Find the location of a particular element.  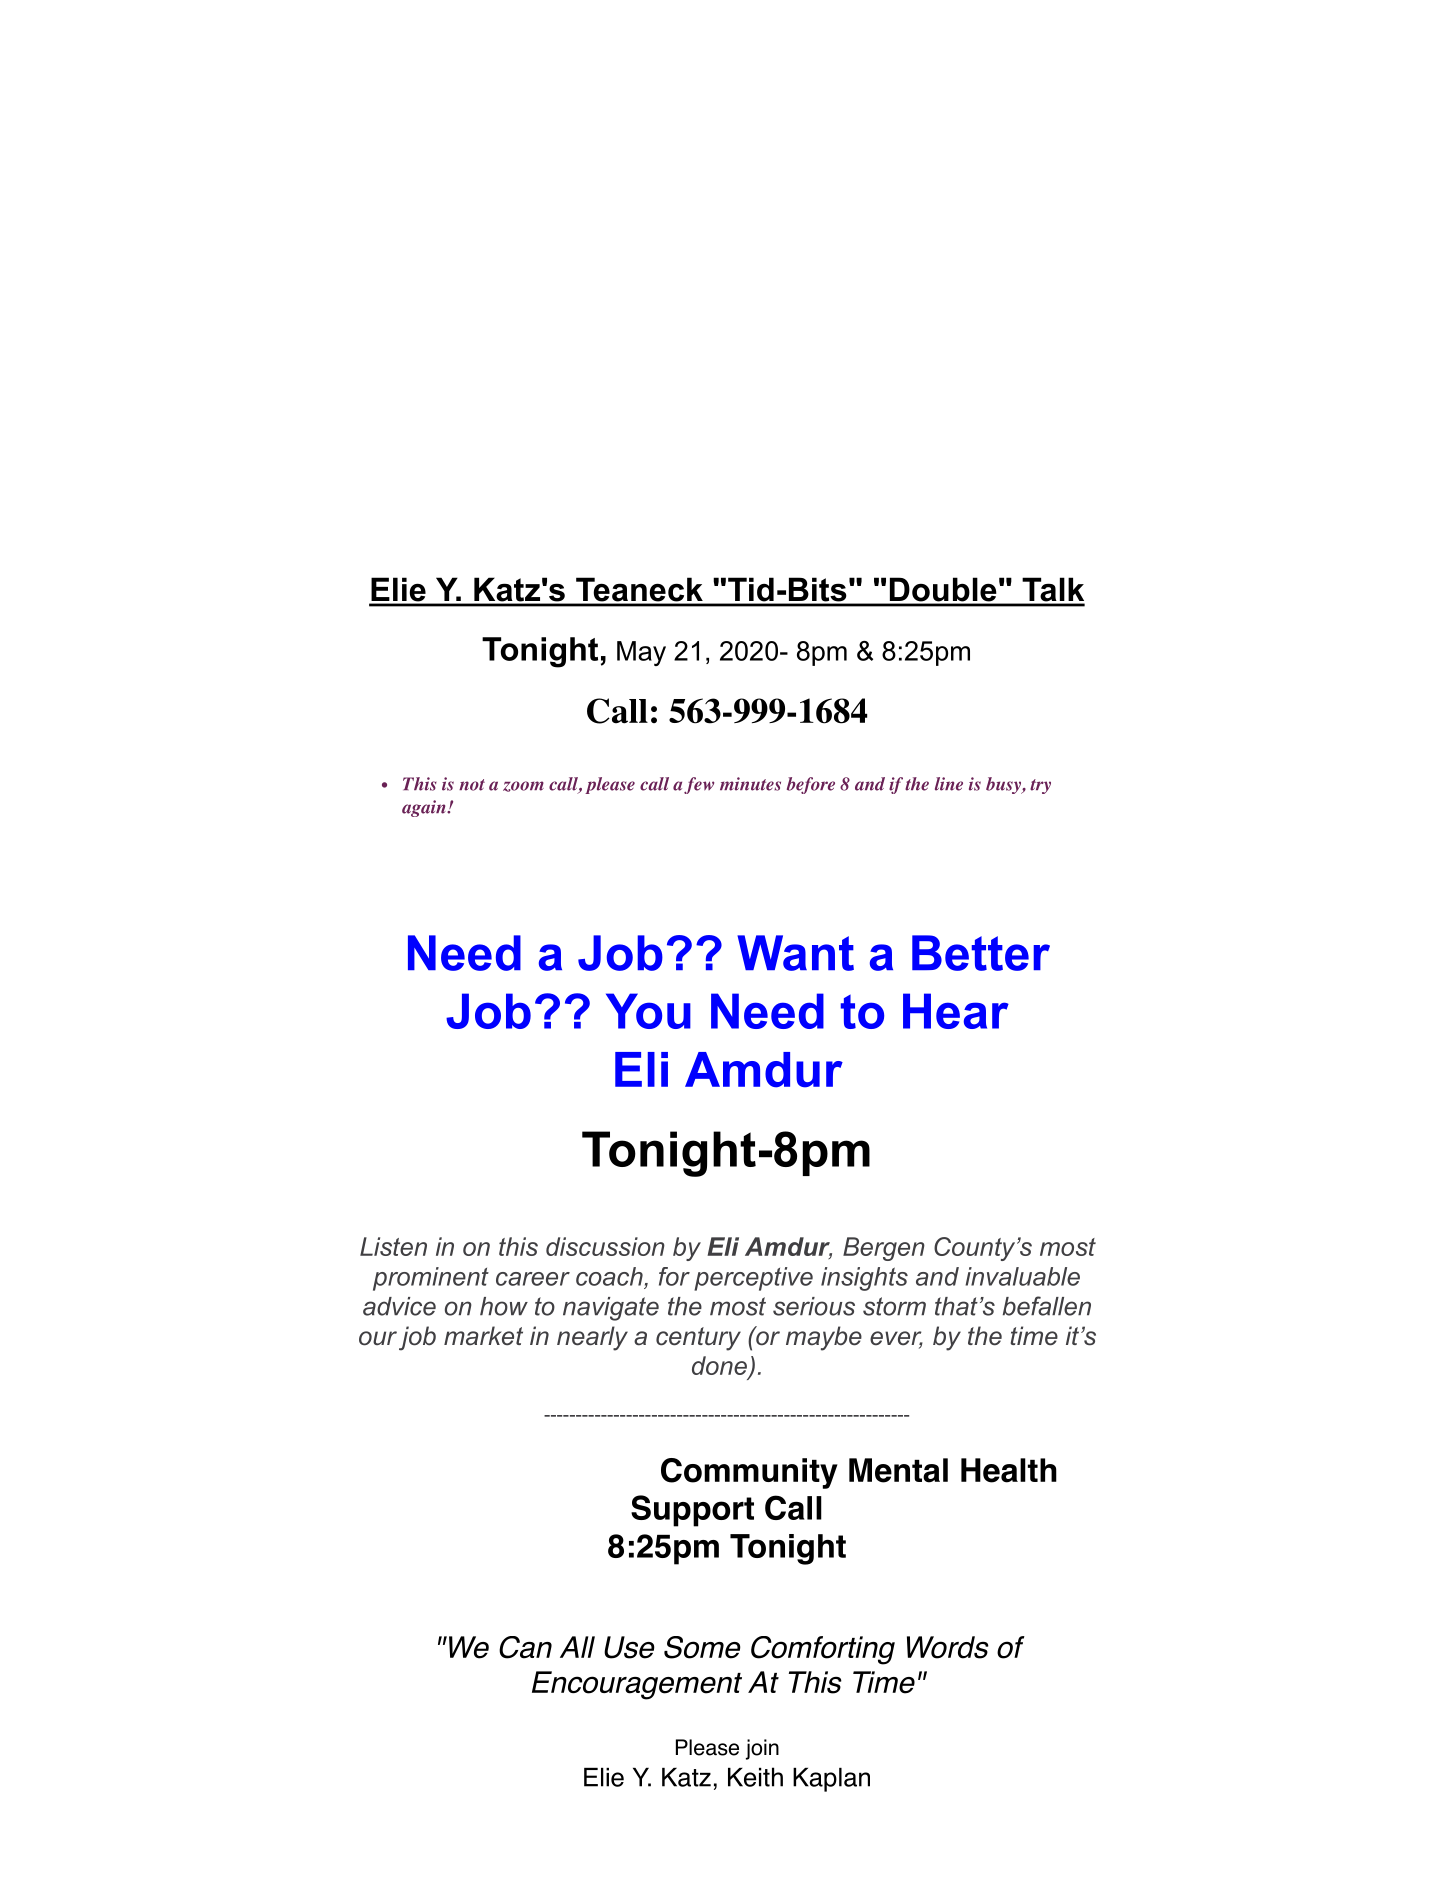

Hear is located at coordinates (956, 1011).
